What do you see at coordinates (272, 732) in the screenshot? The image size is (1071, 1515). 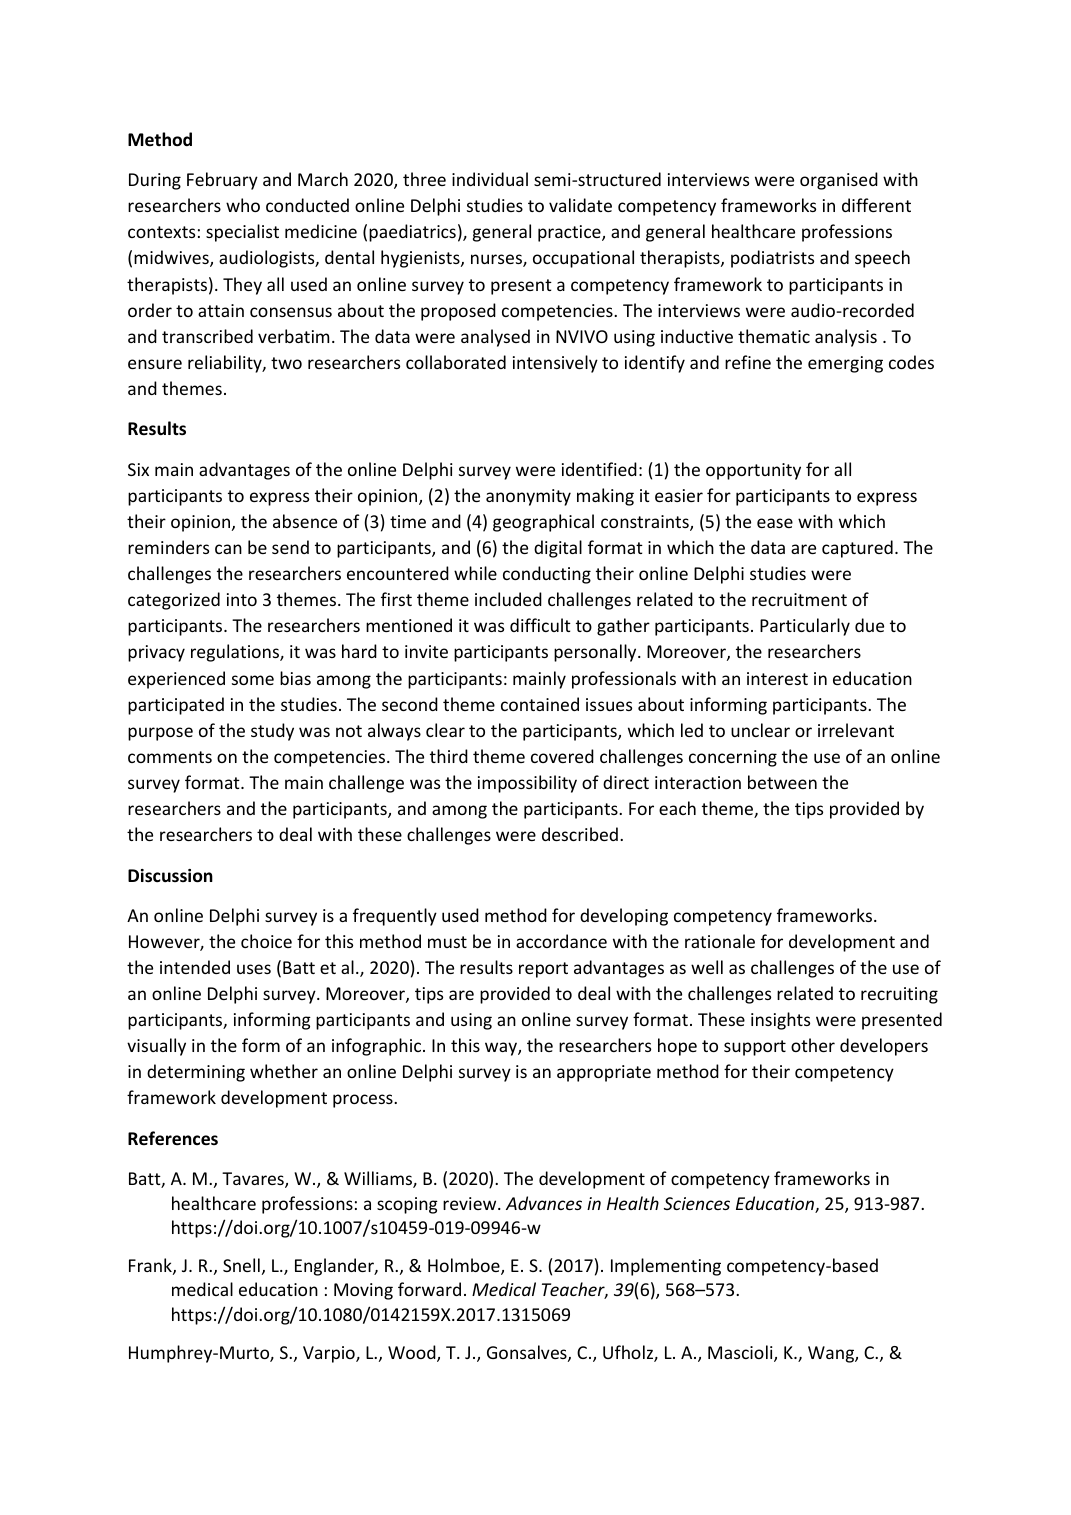 I see `study` at bounding box center [272, 732].
